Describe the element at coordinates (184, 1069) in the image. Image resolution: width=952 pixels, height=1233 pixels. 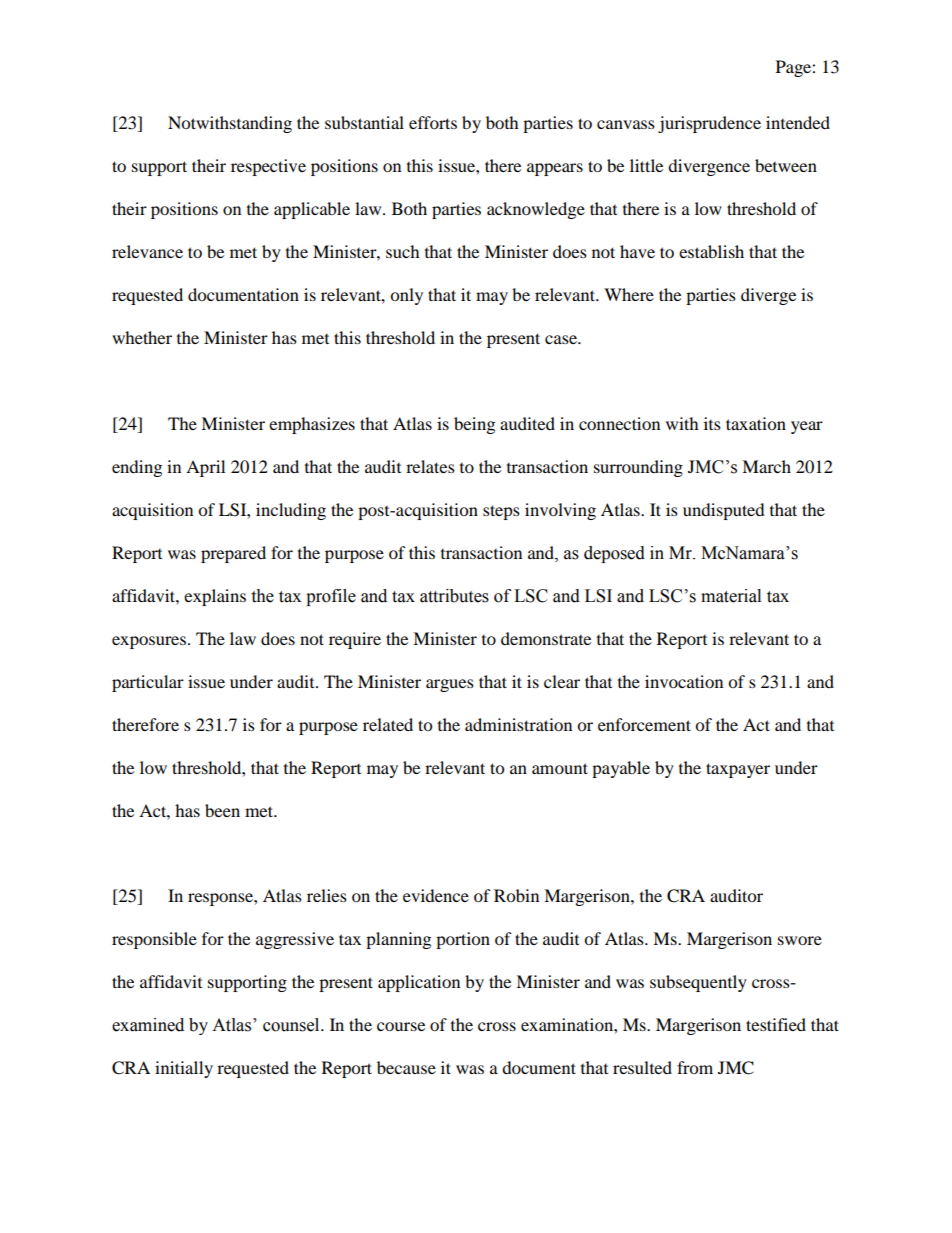
I see `initially` at that location.
